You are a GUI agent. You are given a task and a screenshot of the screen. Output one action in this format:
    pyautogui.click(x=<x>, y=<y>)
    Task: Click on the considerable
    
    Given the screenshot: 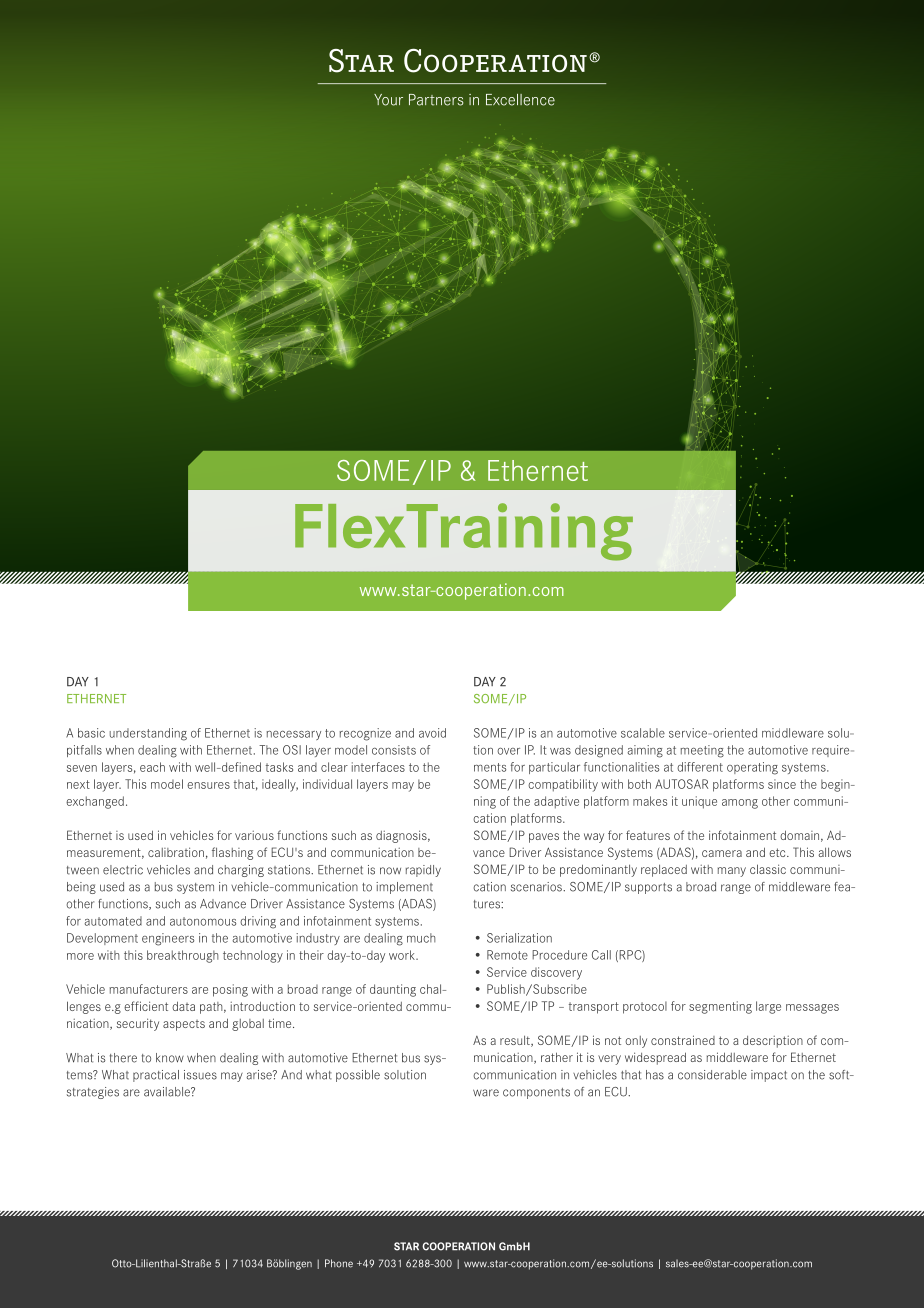 What is the action you would take?
    pyautogui.click(x=712, y=1075)
